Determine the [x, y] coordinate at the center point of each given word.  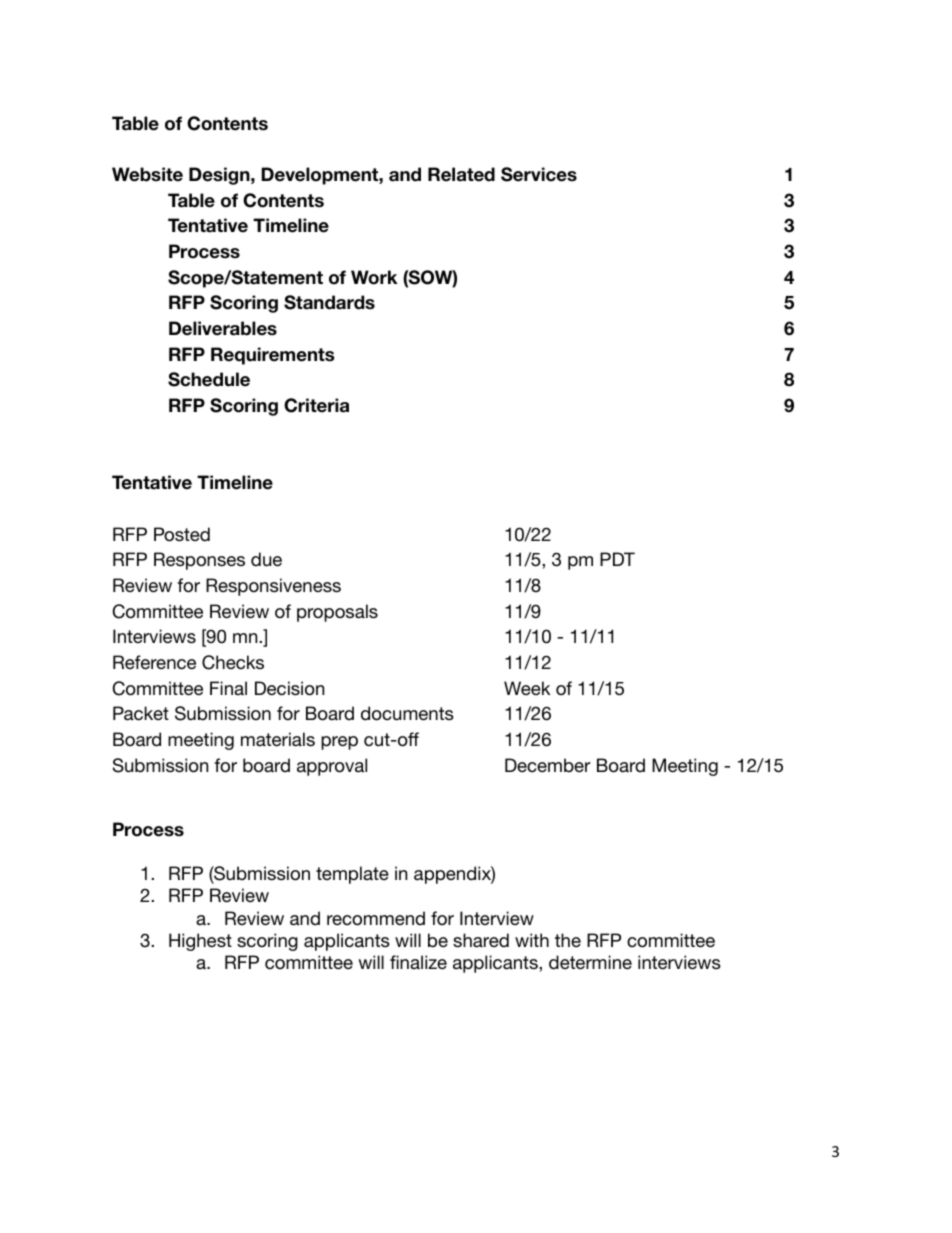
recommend [376, 918]
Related [461, 174]
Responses [199, 561]
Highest [200, 942]
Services [539, 174]
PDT [617, 559]
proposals [337, 613]
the [568, 940]
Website [147, 174]
